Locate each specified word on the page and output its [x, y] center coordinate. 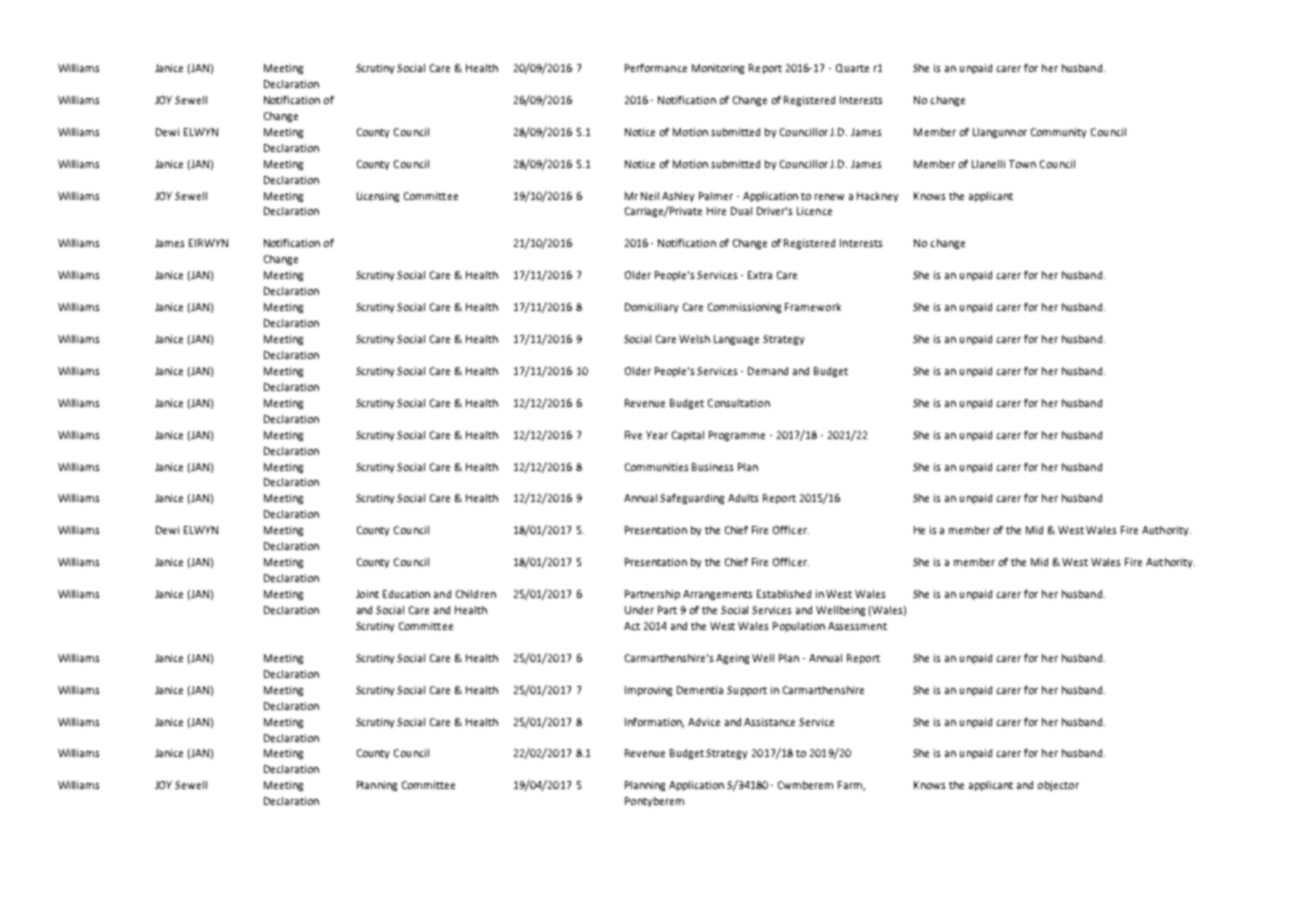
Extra [760, 275]
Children [476, 594]
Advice [704, 722]
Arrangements [717, 595]
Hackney [877, 197]
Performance [656, 68]
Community [1058, 133]
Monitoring [718, 69]
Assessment [857, 626]
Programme [737, 436]
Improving [648, 691]
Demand [768, 371]
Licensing [378, 197]
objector [1058, 786]
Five [633, 435]
